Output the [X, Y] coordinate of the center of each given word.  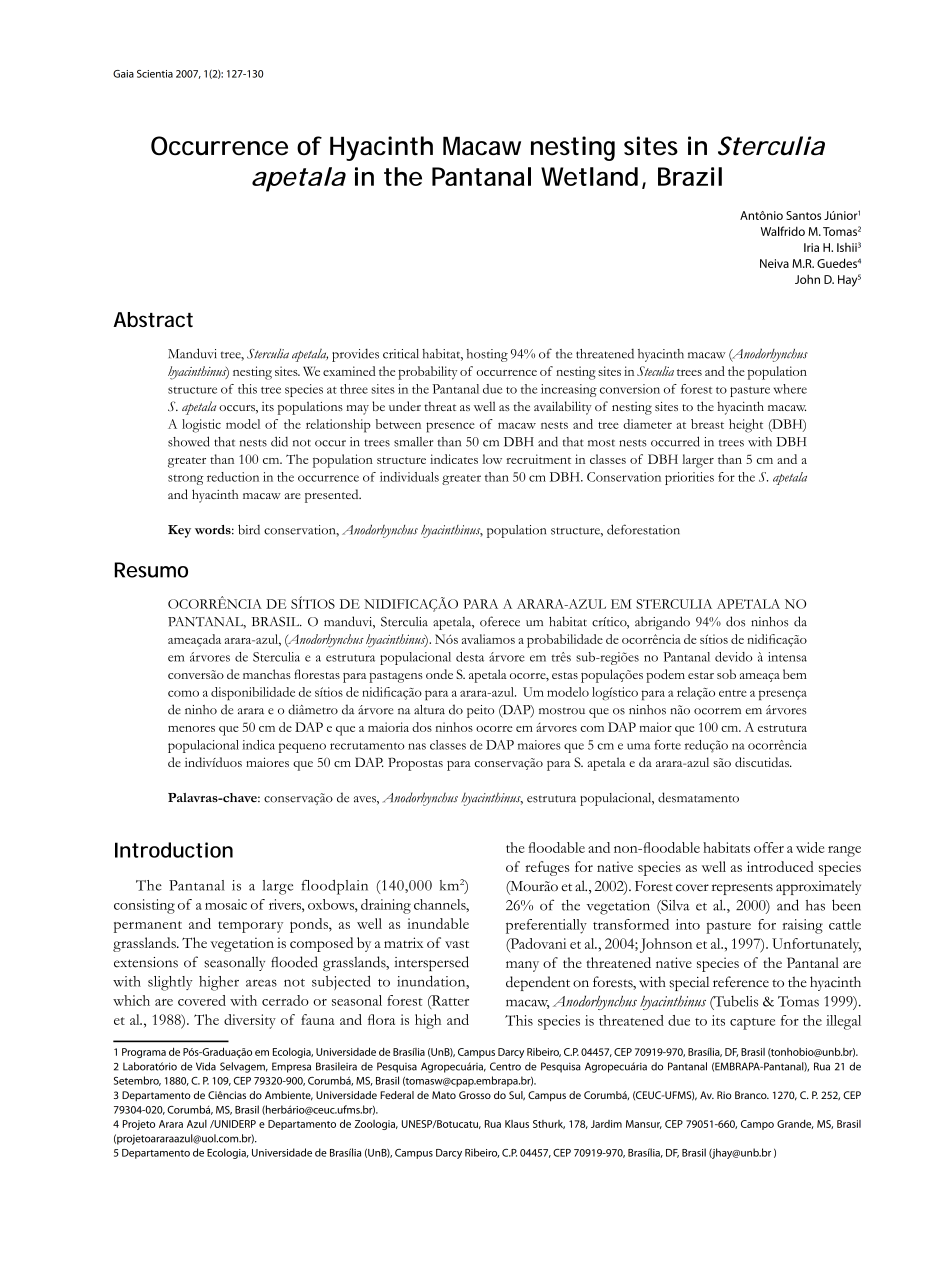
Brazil [690, 176]
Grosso [475, 1095]
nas [417, 746]
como [183, 693]
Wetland [589, 176]
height [746, 426]
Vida [206, 1066]
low [492, 459]
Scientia [155, 74]
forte [667, 745]
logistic [201, 426]
